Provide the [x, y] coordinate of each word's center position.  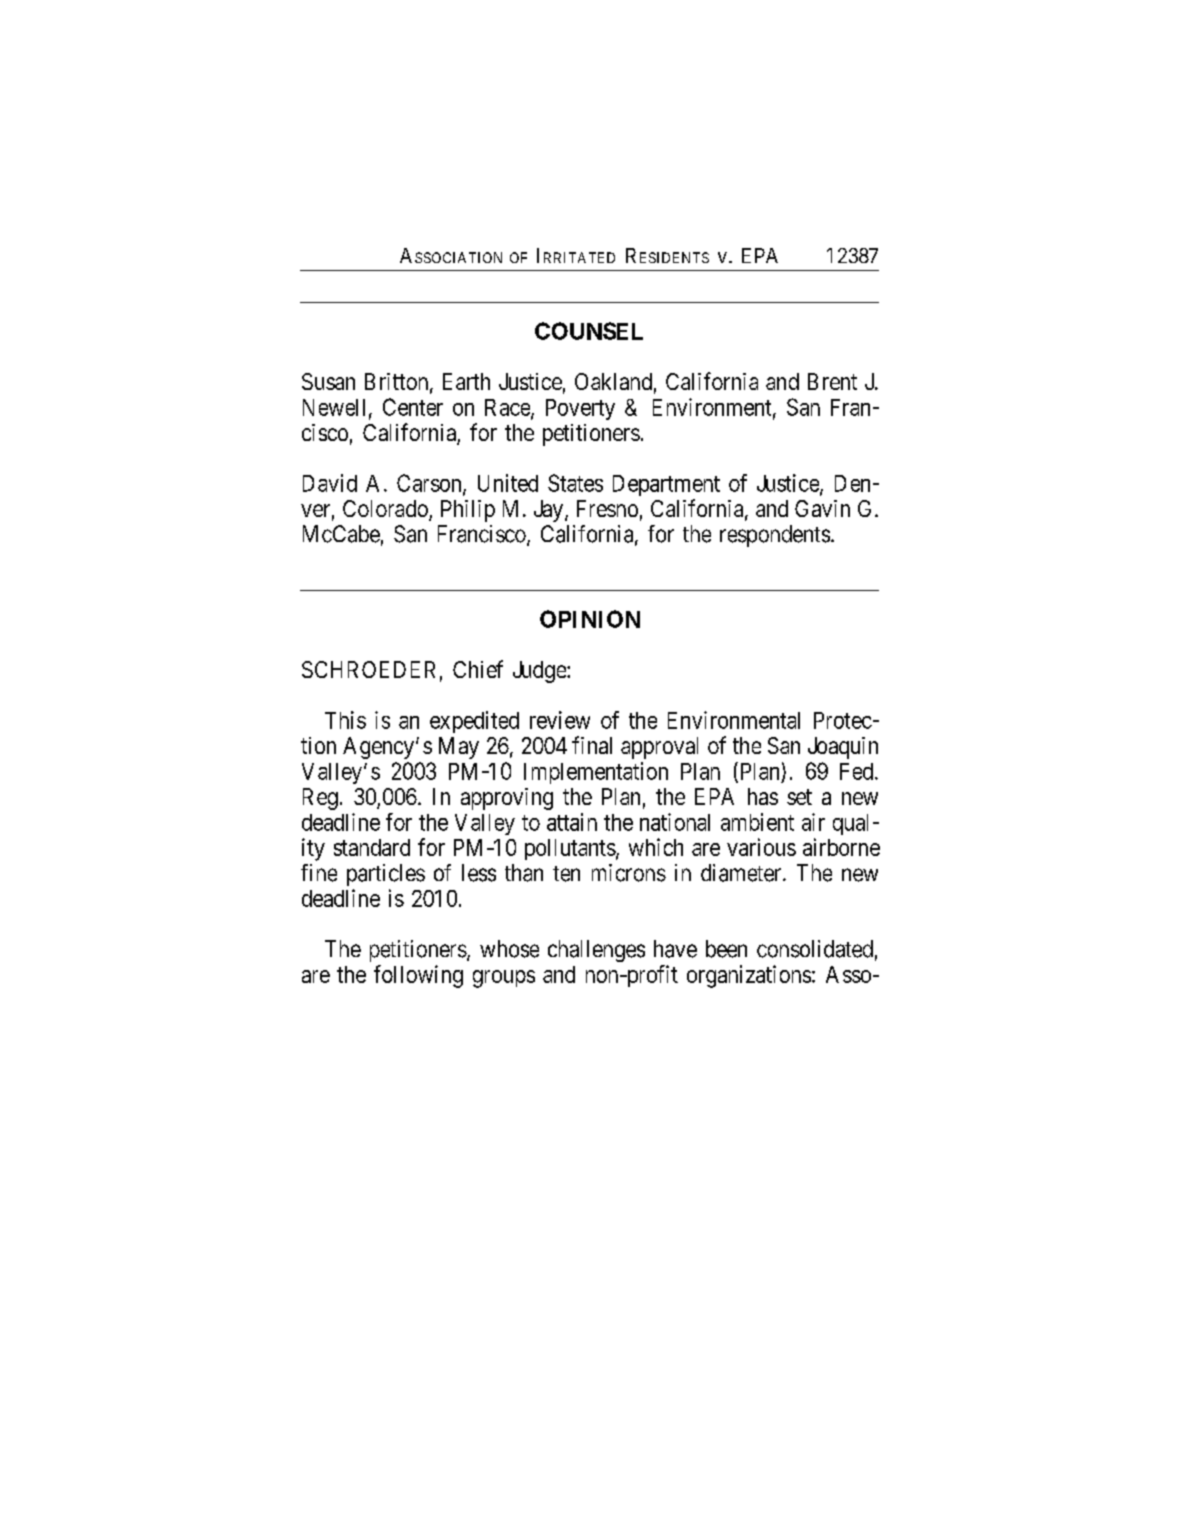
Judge [540, 672]
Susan [328, 381]
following [418, 976]
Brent [832, 381]
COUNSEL [589, 331]
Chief [478, 669]
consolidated [815, 949]
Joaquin [843, 748]
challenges [596, 951]
